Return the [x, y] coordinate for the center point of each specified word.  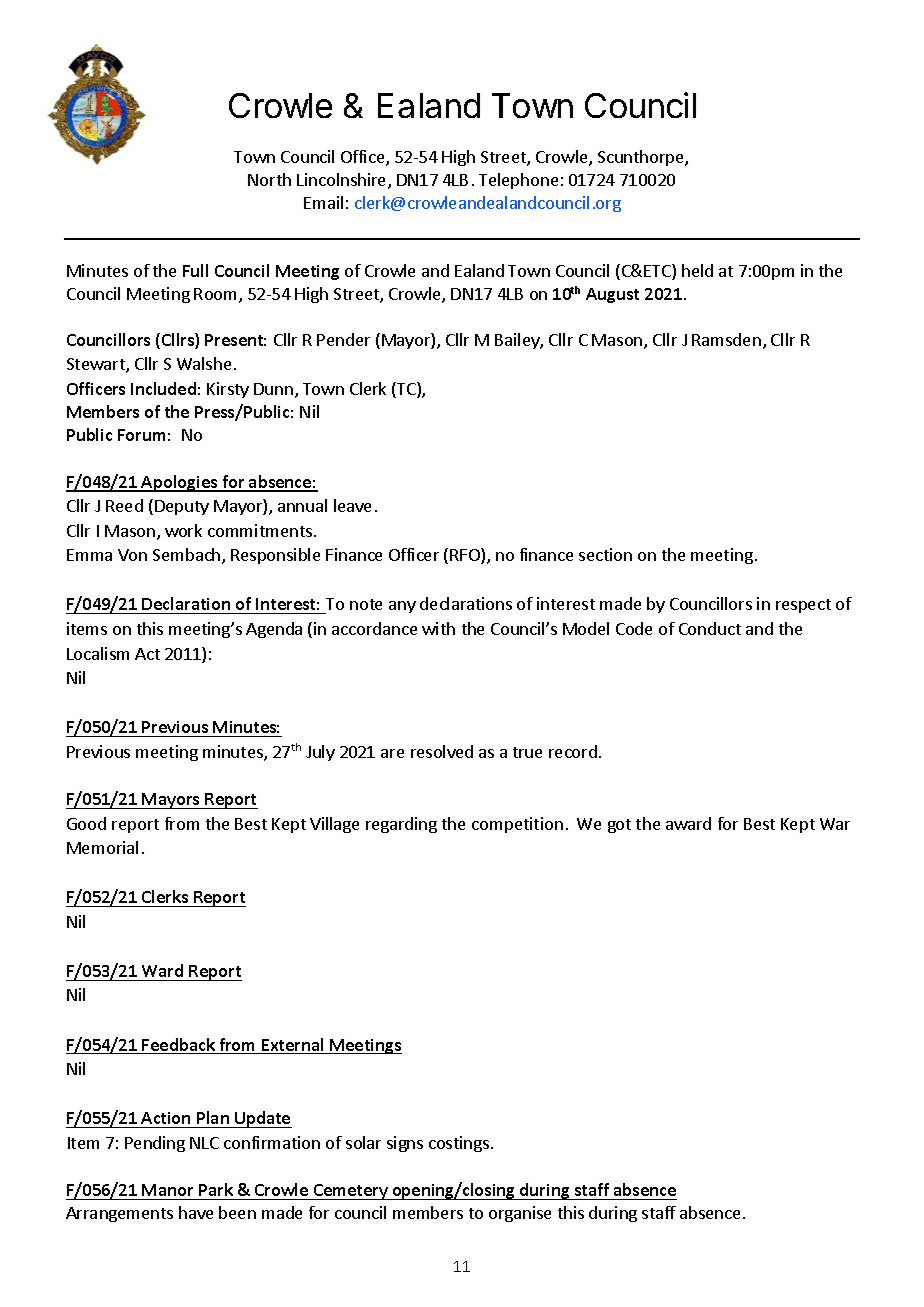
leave [352, 505]
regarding [401, 825]
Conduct [710, 628]
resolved [442, 751]
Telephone [518, 181]
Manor [167, 1190]
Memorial [102, 847]
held [697, 270]
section [605, 554]
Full [195, 270]
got [619, 826]
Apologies [180, 483]
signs [405, 1144]
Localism [98, 653]
